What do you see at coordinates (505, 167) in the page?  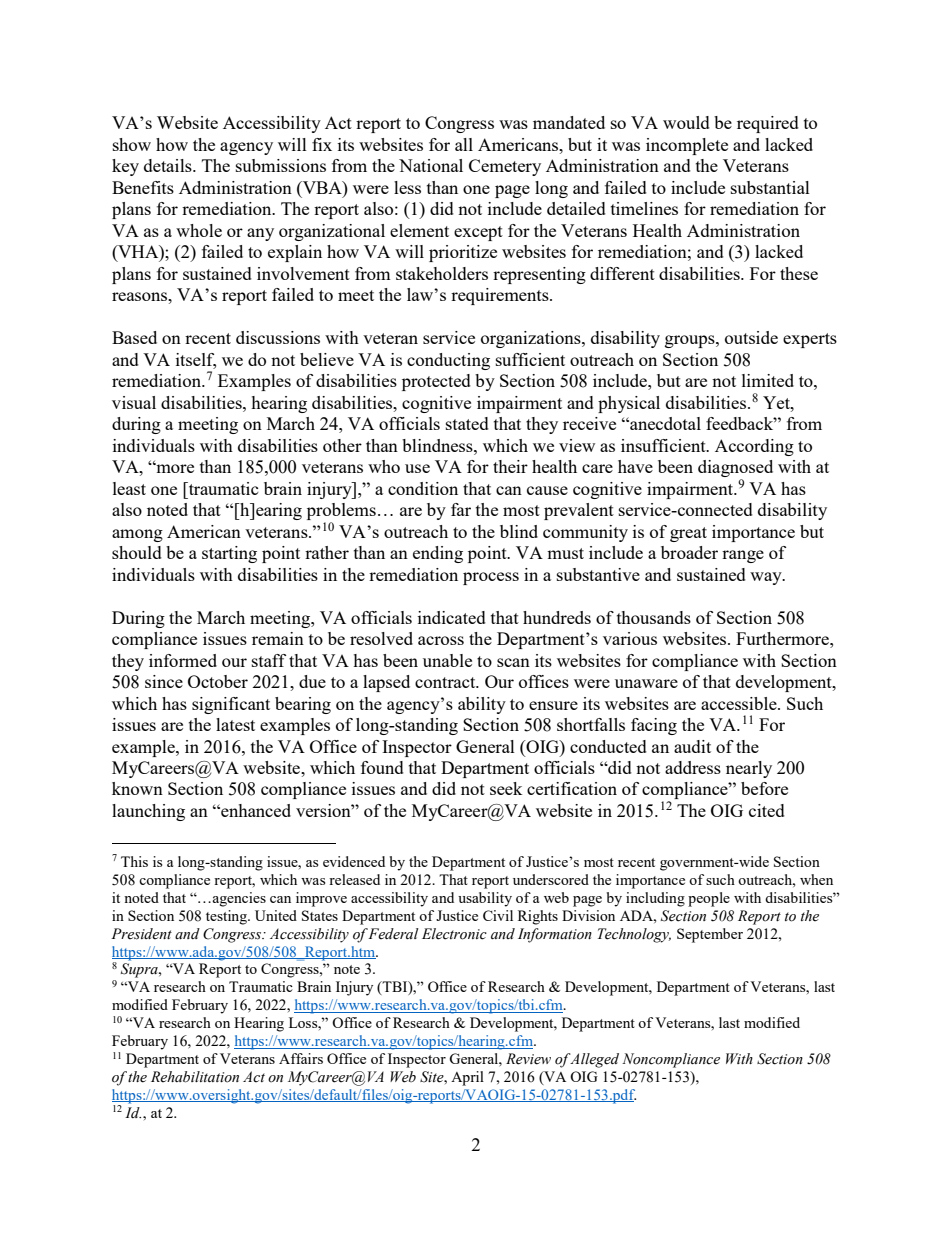 I see `Cemetery` at bounding box center [505, 167].
